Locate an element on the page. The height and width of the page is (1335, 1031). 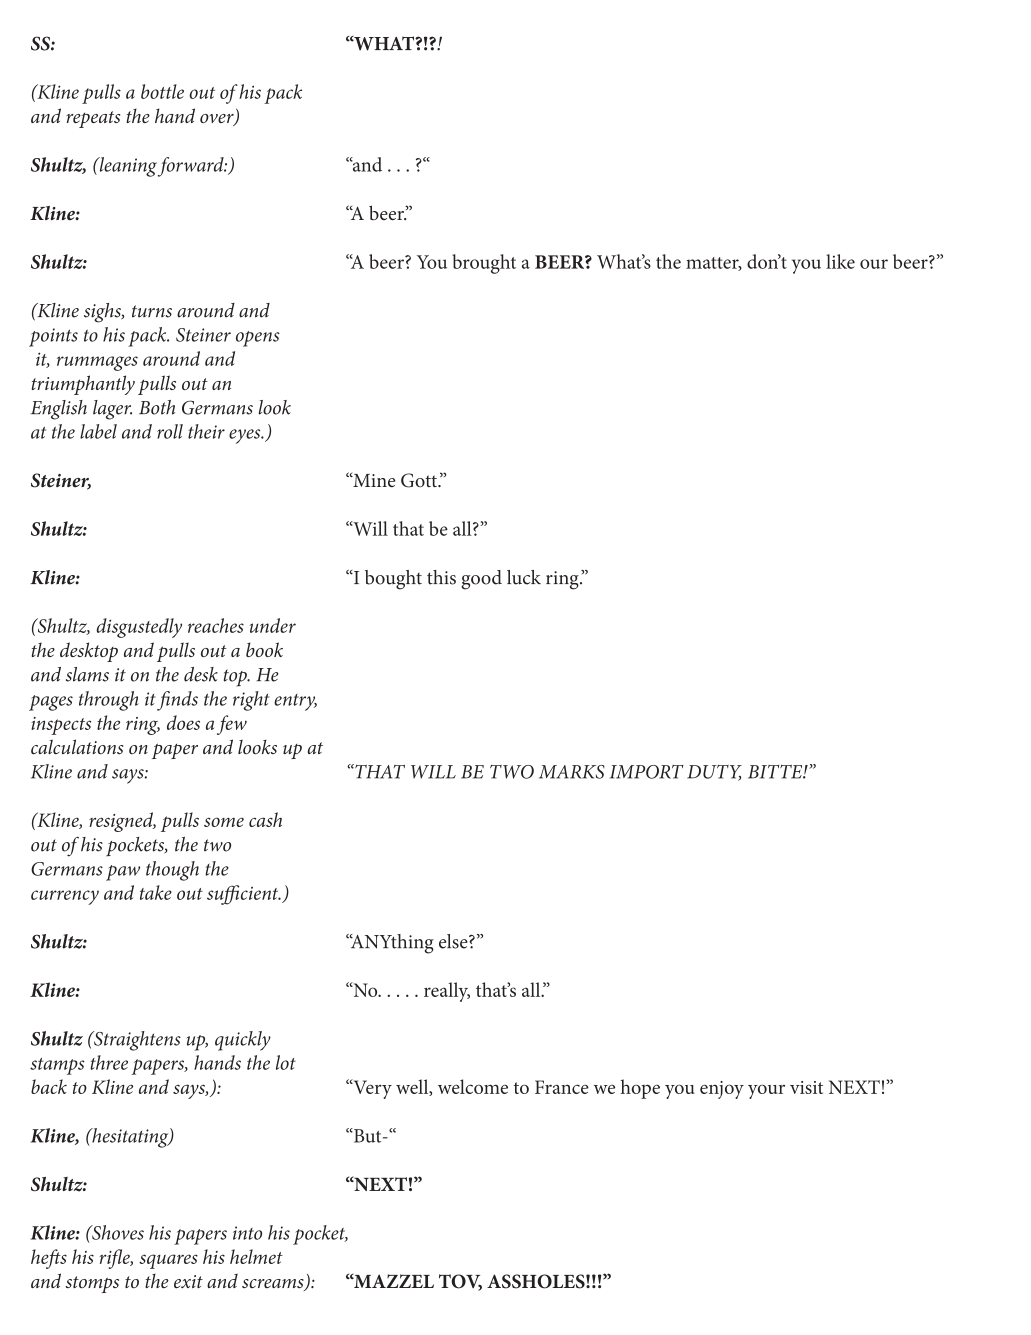
Gott is located at coordinates (420, 480).
